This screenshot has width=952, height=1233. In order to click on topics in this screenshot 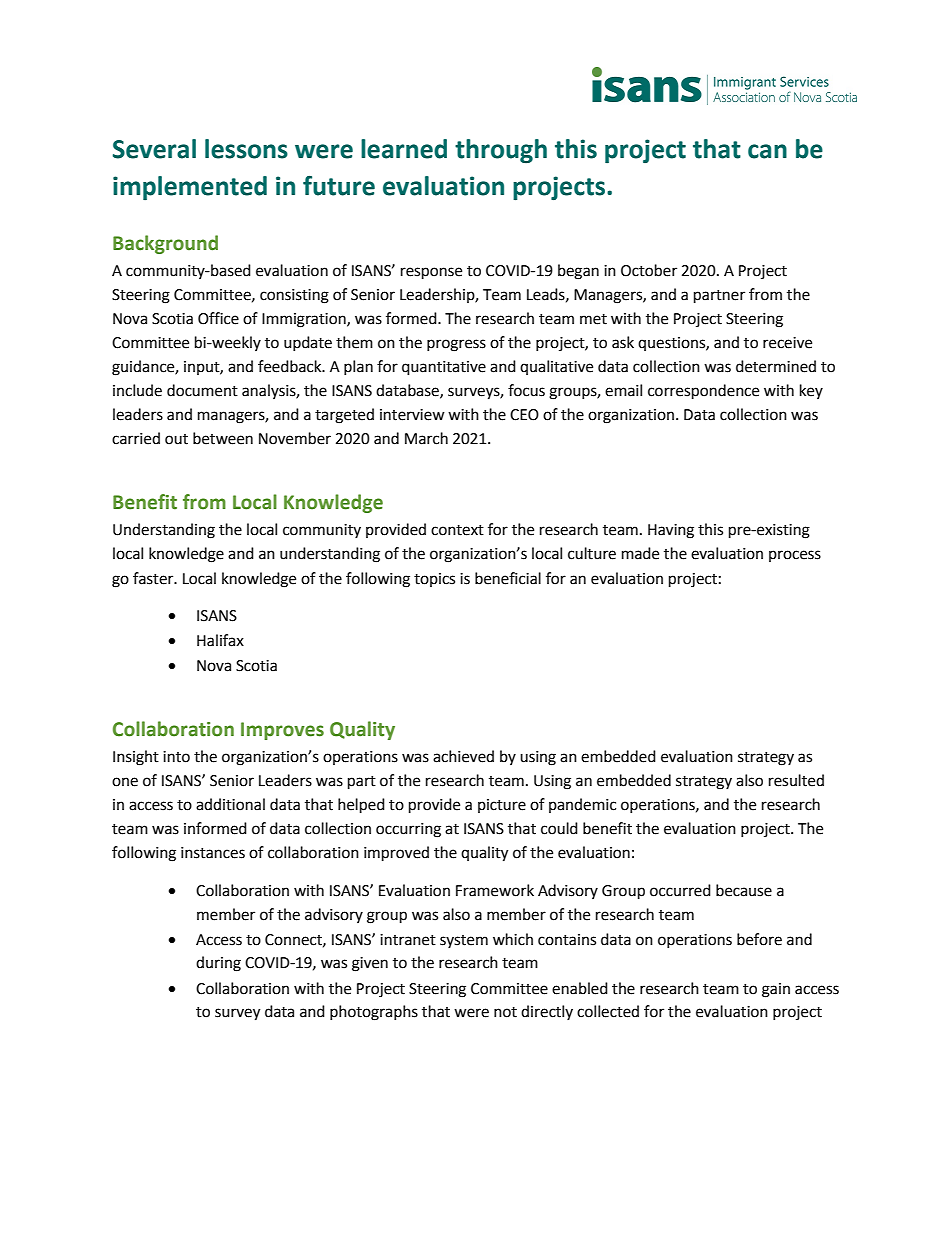, I will do `click(434, 580)`.
